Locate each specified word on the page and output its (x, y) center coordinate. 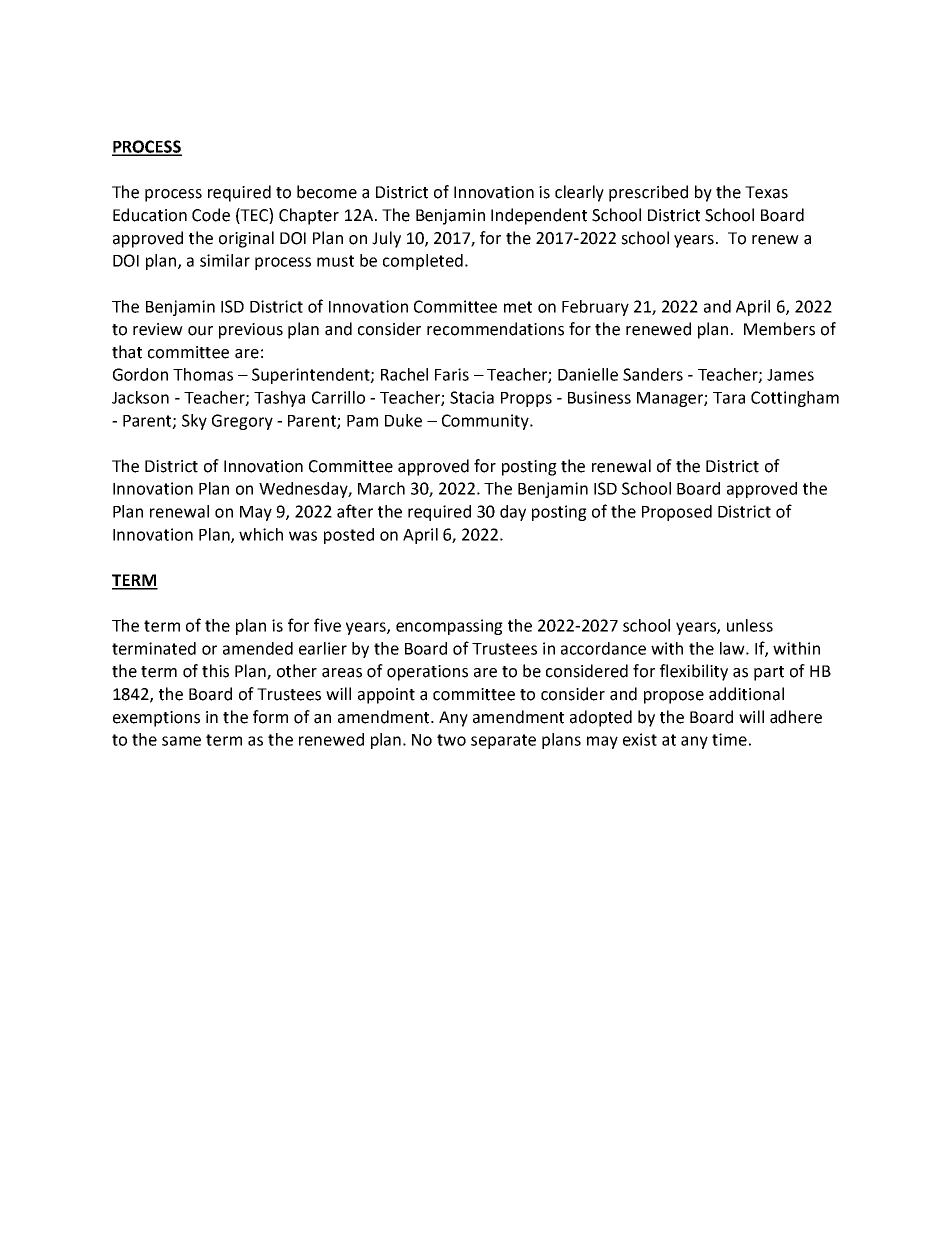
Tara (729, 398)
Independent (539, 216)
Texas (766, 192)
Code (211, 215)
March (381, 488)
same (181, 741)
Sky (194, 422)
